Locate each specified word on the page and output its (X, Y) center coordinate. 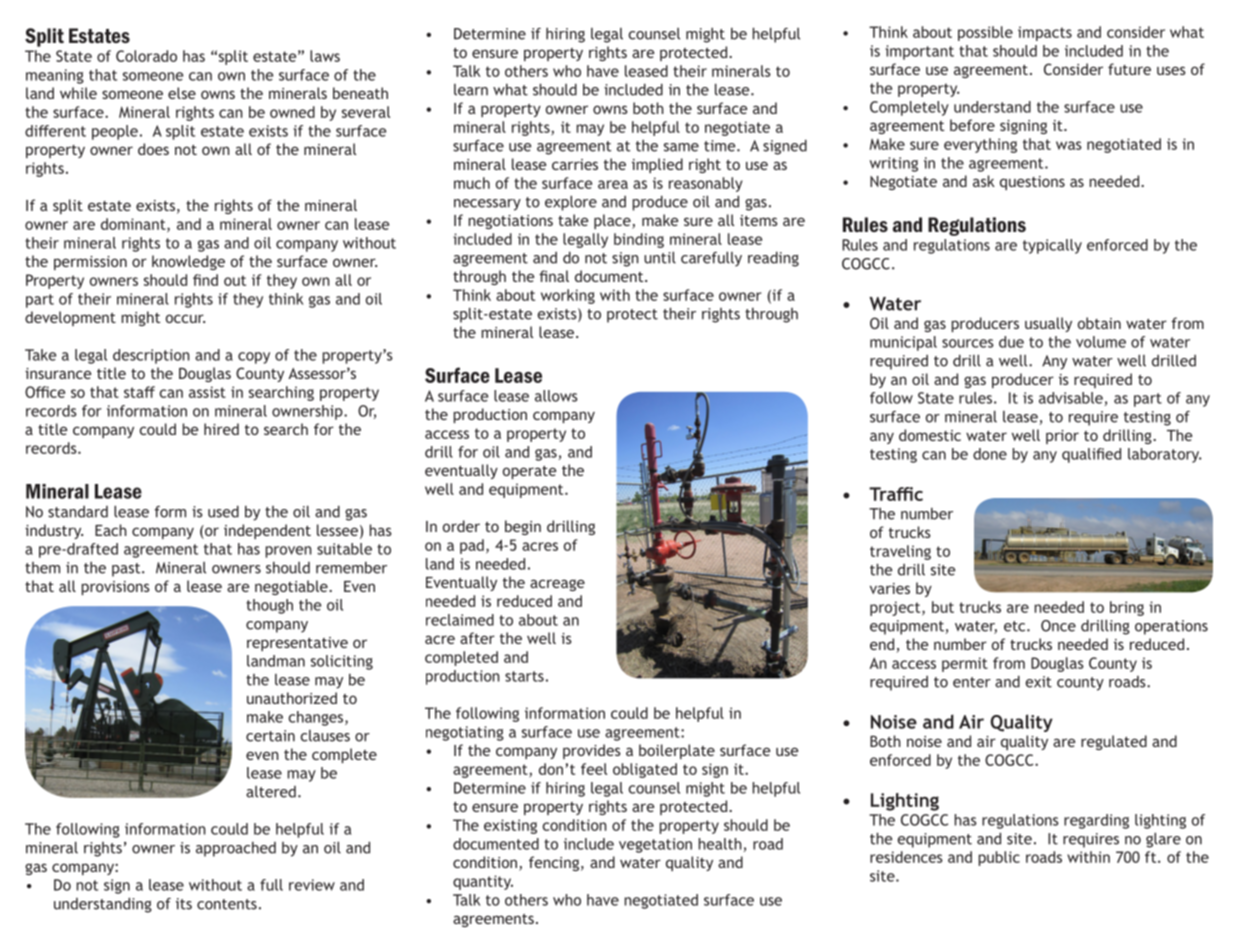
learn (471, 90)
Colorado (146, 56)
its (184, 904)
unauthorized (292, 698)
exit (1038, 682)
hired (221, 429)
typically (1052, 246)
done (990, 454)
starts (524, 676)
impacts (1045, 33)
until (660, 257)
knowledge (188, 262)
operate (529, 472)
